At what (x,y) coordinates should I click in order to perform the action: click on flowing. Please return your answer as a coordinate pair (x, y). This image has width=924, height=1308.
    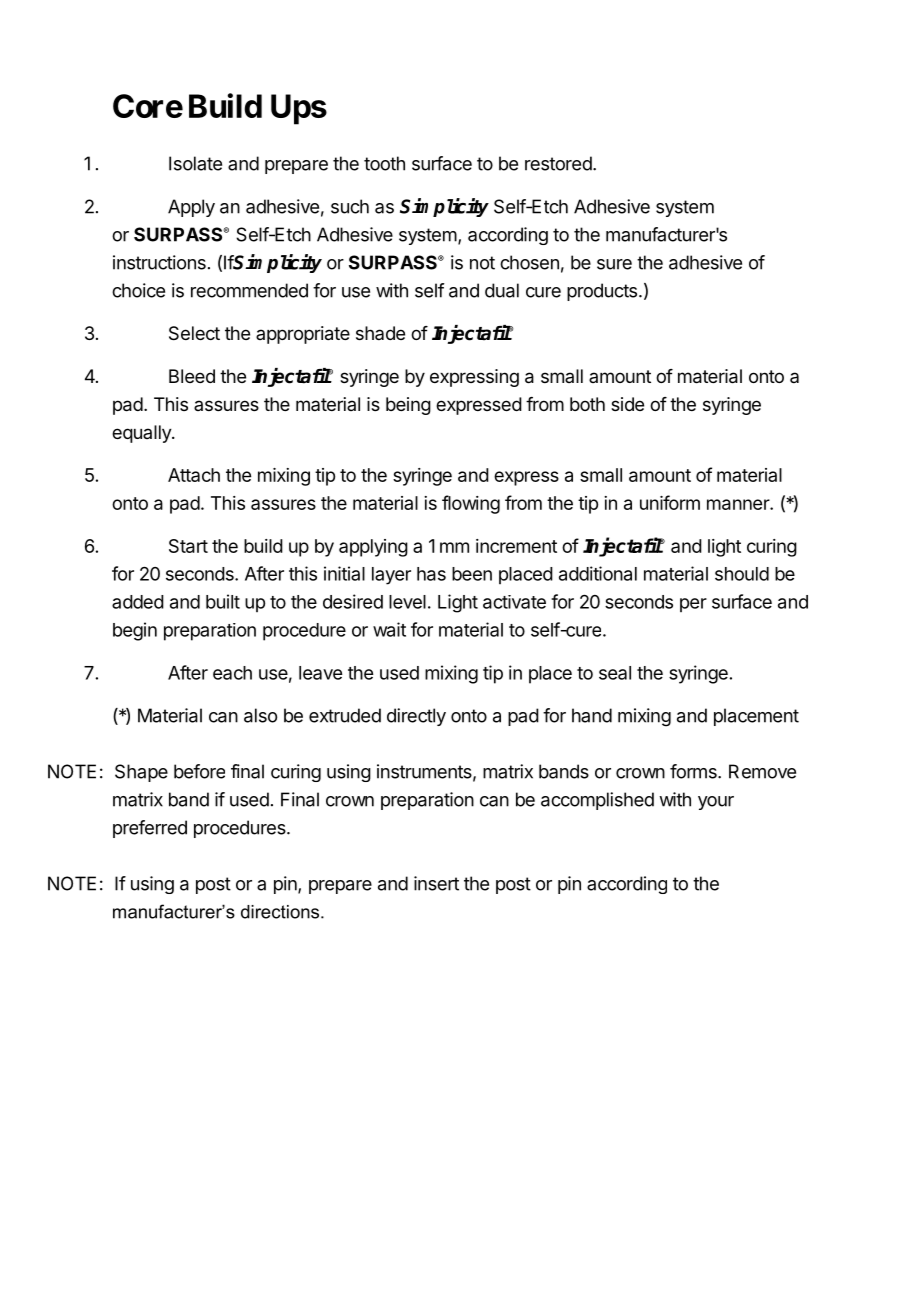
    Looking at the image, I should click on (471, 504).
